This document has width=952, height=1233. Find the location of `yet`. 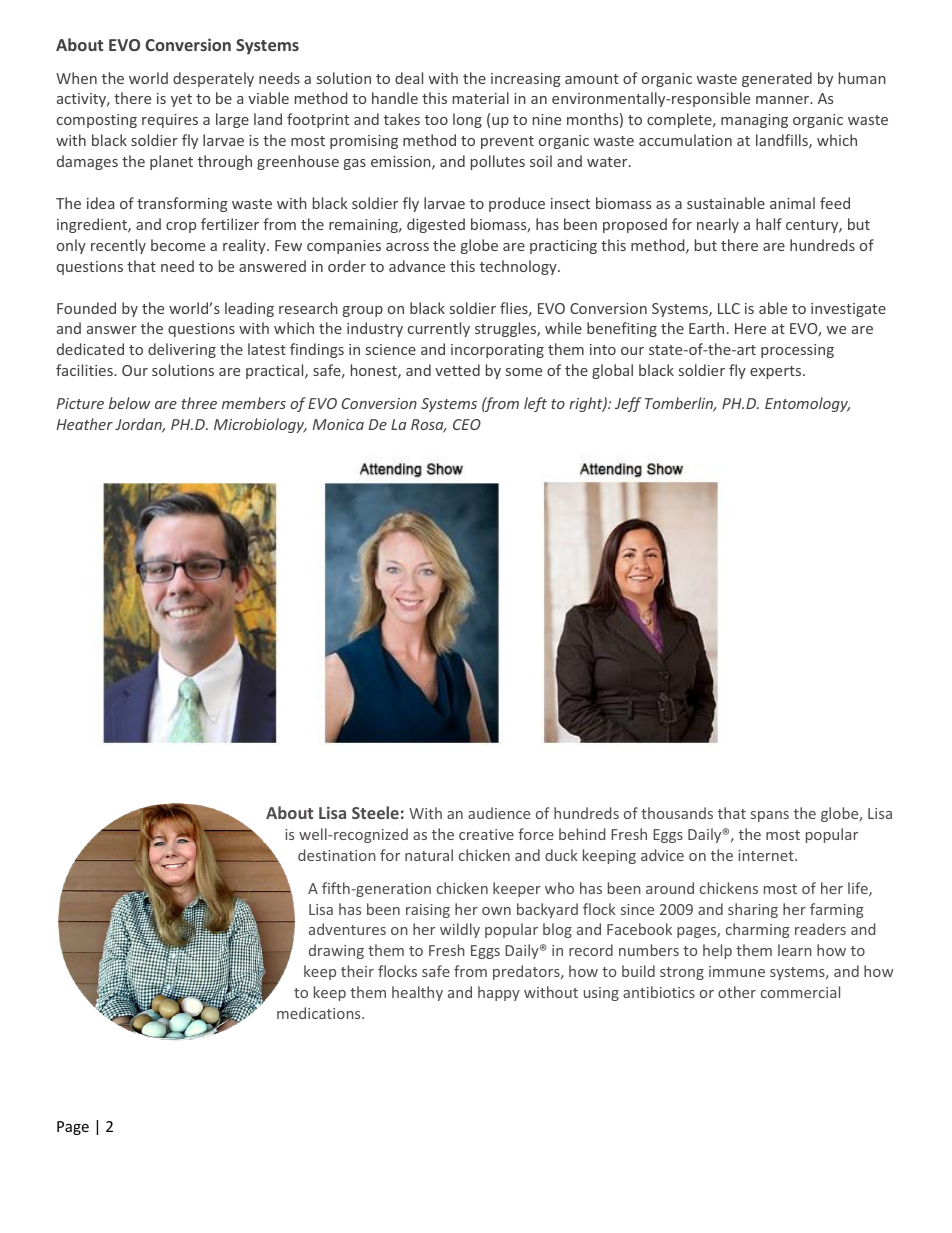

yet is located at coordinates (181, 100).
